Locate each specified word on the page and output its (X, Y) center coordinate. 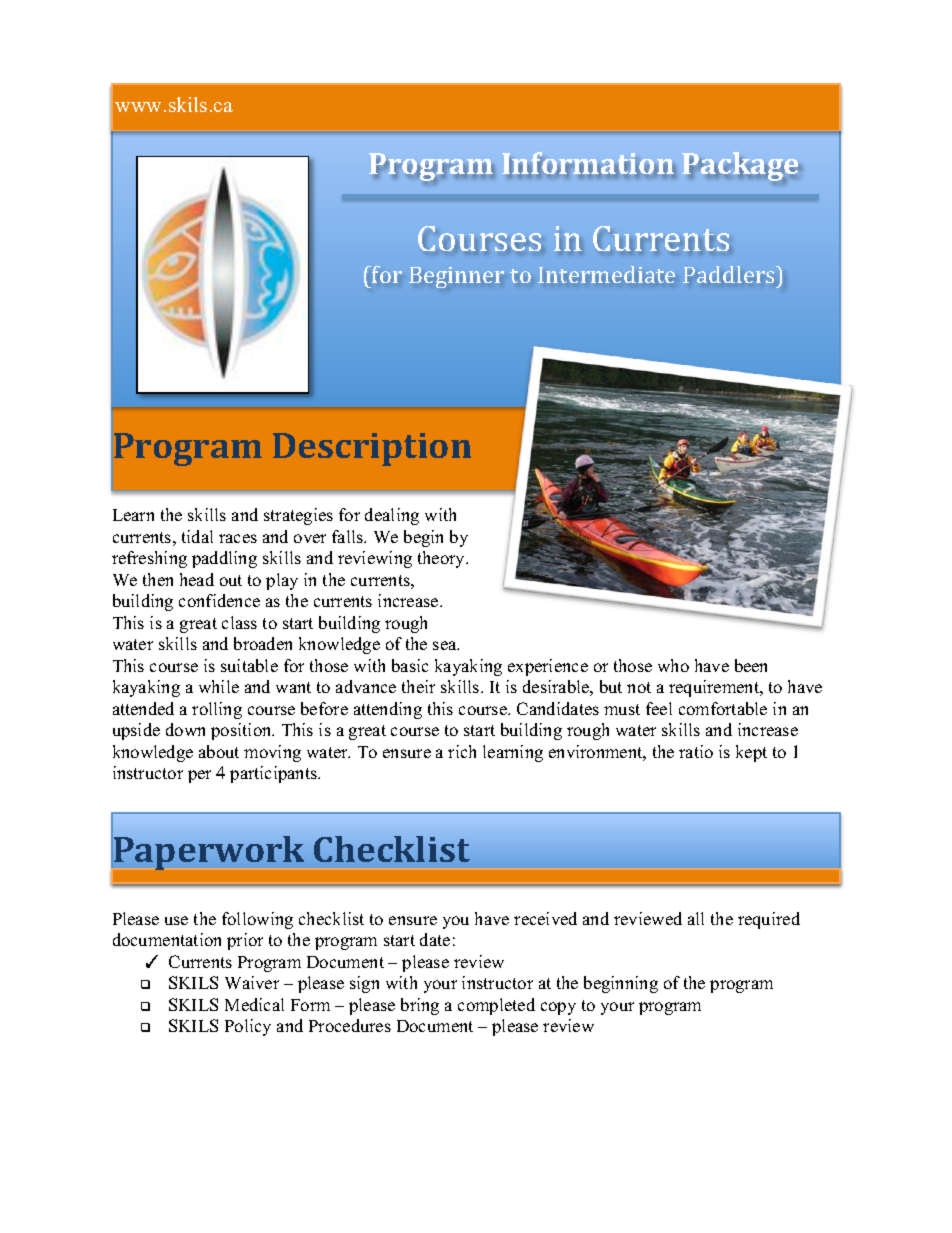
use (176, 920)
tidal (197, 536)
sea (446, 645)
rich (462, 751)
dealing (392, 516)
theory (442, 559)
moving (272, 753)
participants (275, 774)
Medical (254, 1004)
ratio (696, 751)
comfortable (723, 708)
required (769, 920)
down (185, 729)
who (673, 665)
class (239, 622)
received (545, 918)
